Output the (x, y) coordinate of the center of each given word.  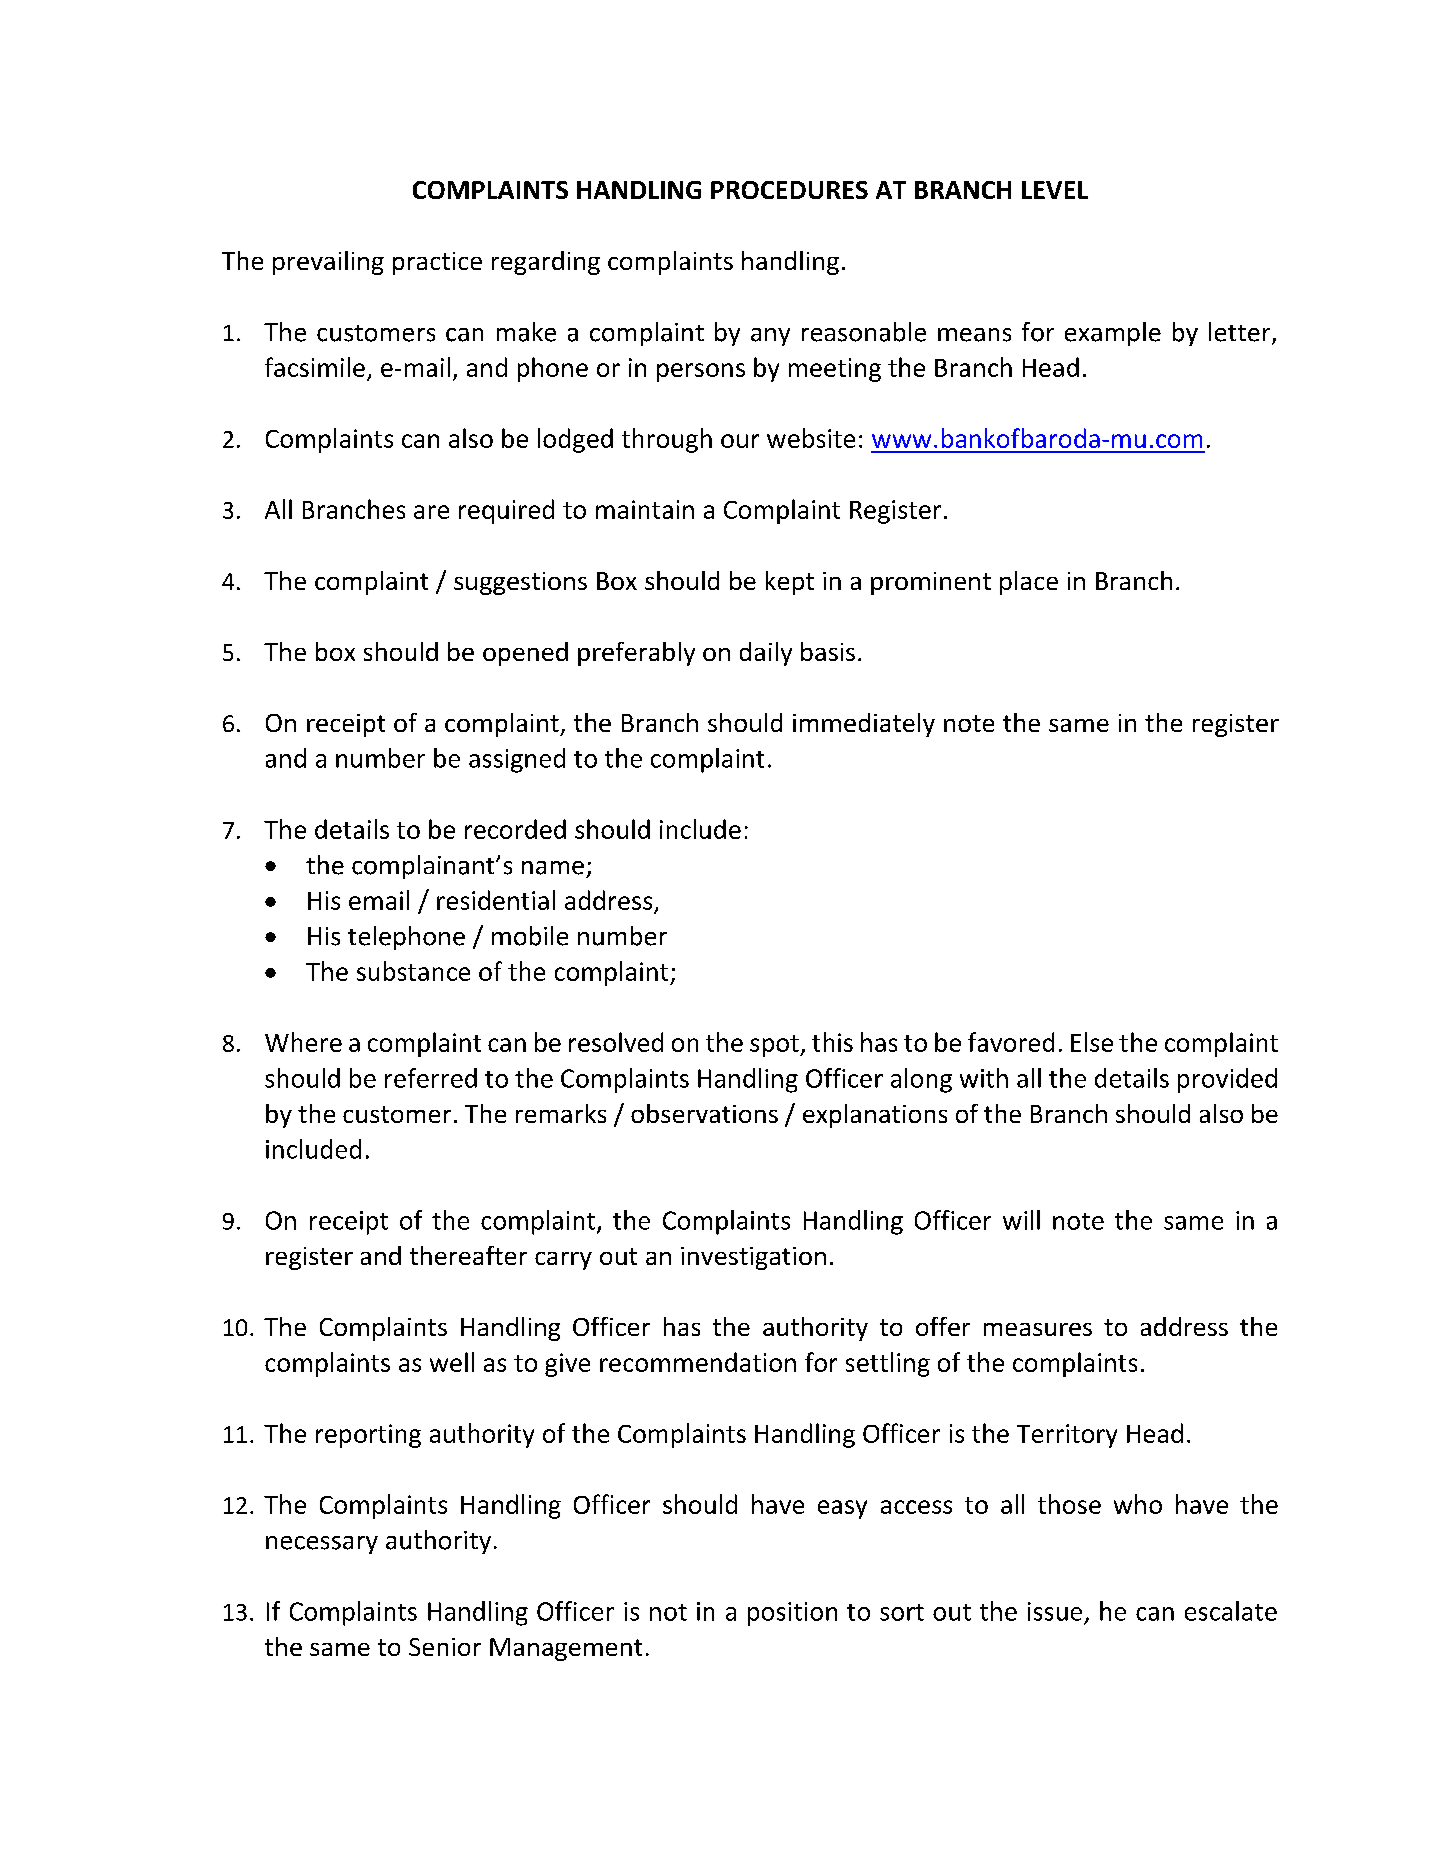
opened (525, 654)
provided (1227, 1080)
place (1029, 583)
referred (431, 1078)
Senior (445, 1647)
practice (437, 263)
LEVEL (1055, 190)
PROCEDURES (789, 190)
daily (766, 654)
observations (704, 1113)
